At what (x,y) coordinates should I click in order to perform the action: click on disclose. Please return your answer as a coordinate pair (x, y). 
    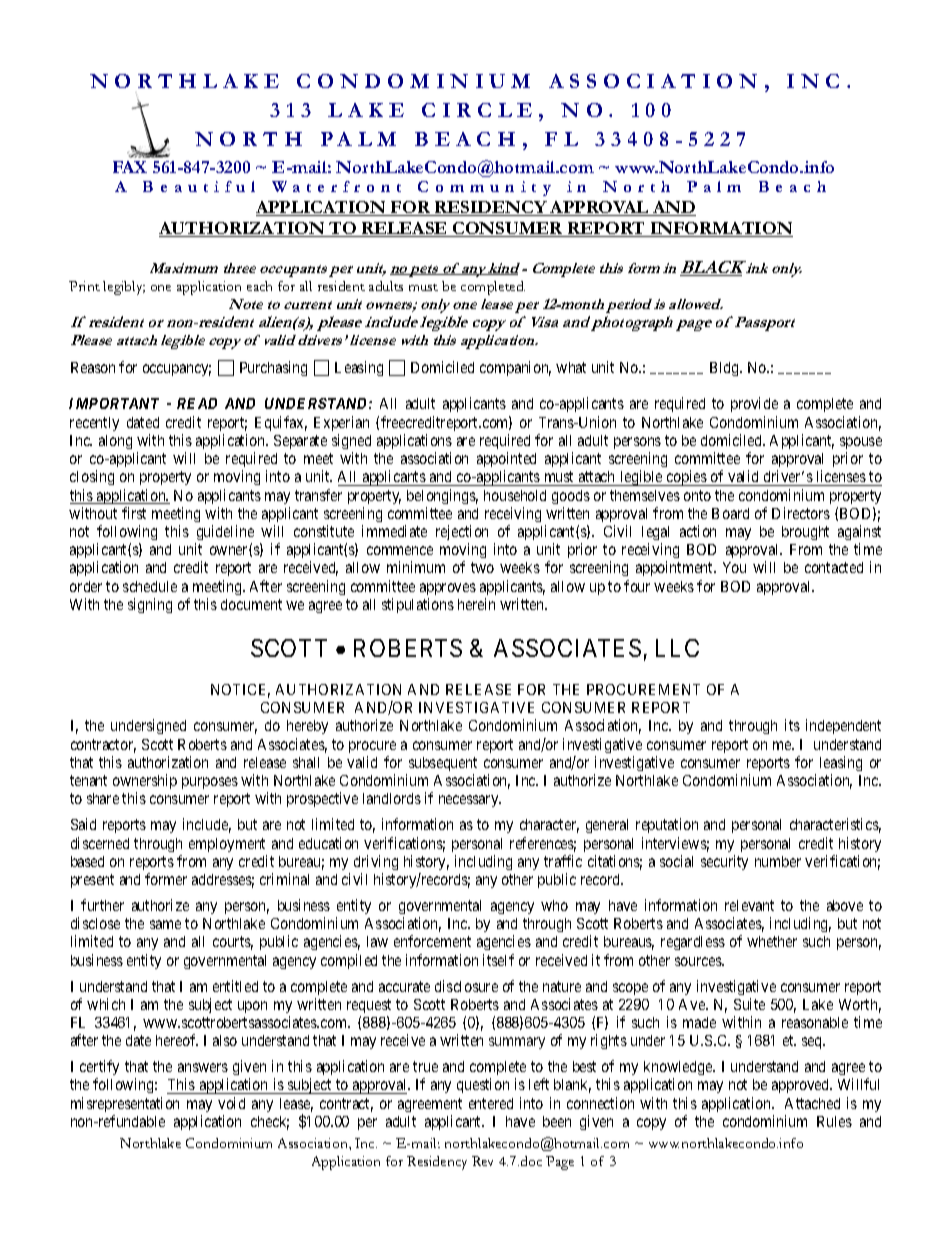
    Looking at the image, I should click on (95, 923).
